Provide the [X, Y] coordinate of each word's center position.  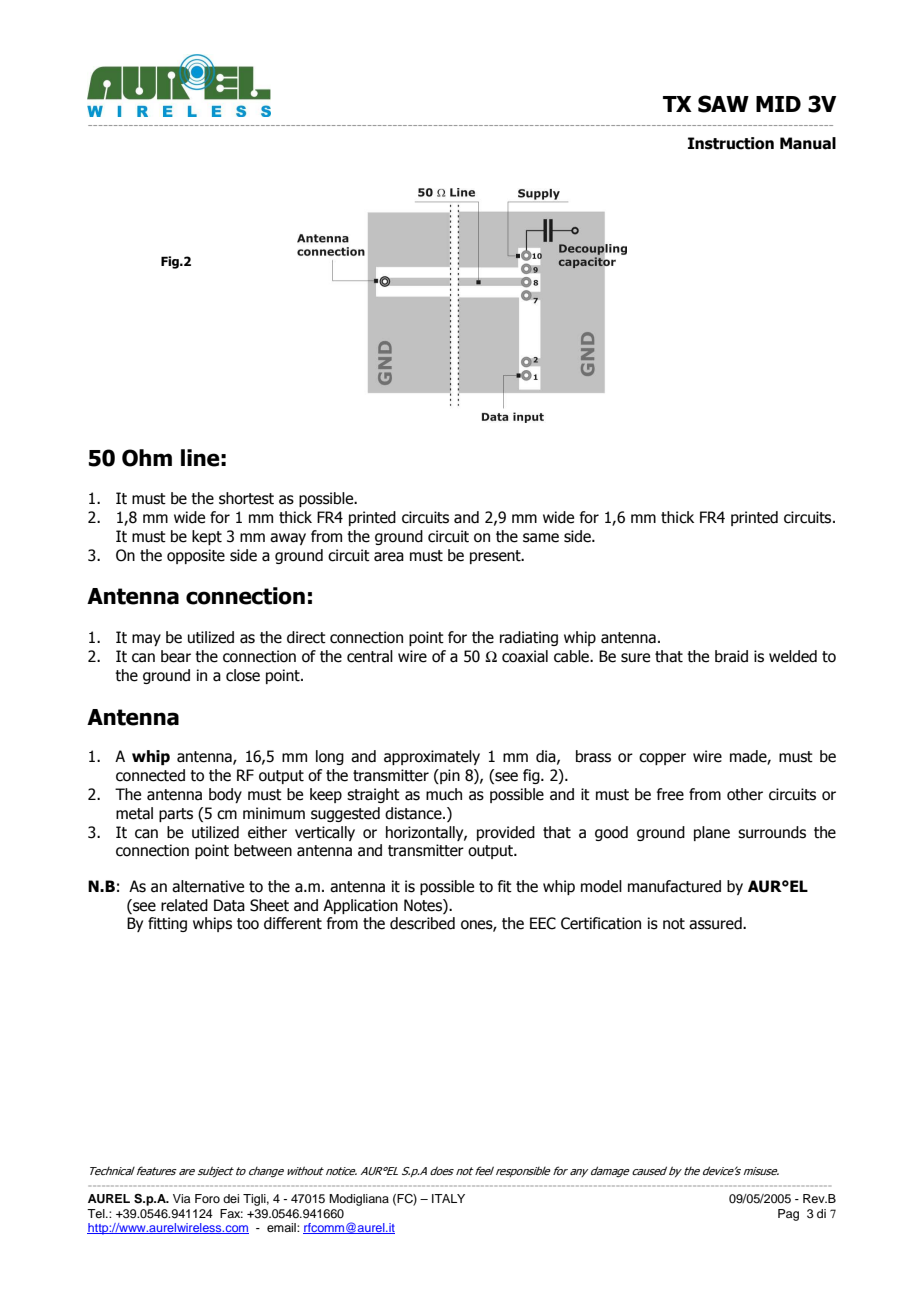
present [496, 557]
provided [506, 833]
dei [231, 1198]
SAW [723, 104]
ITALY [448, 1198]
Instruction [731, 143]
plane [712, 833]
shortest [246, 498]
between [263, 850]
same [541, 538]
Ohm [147, 458]
